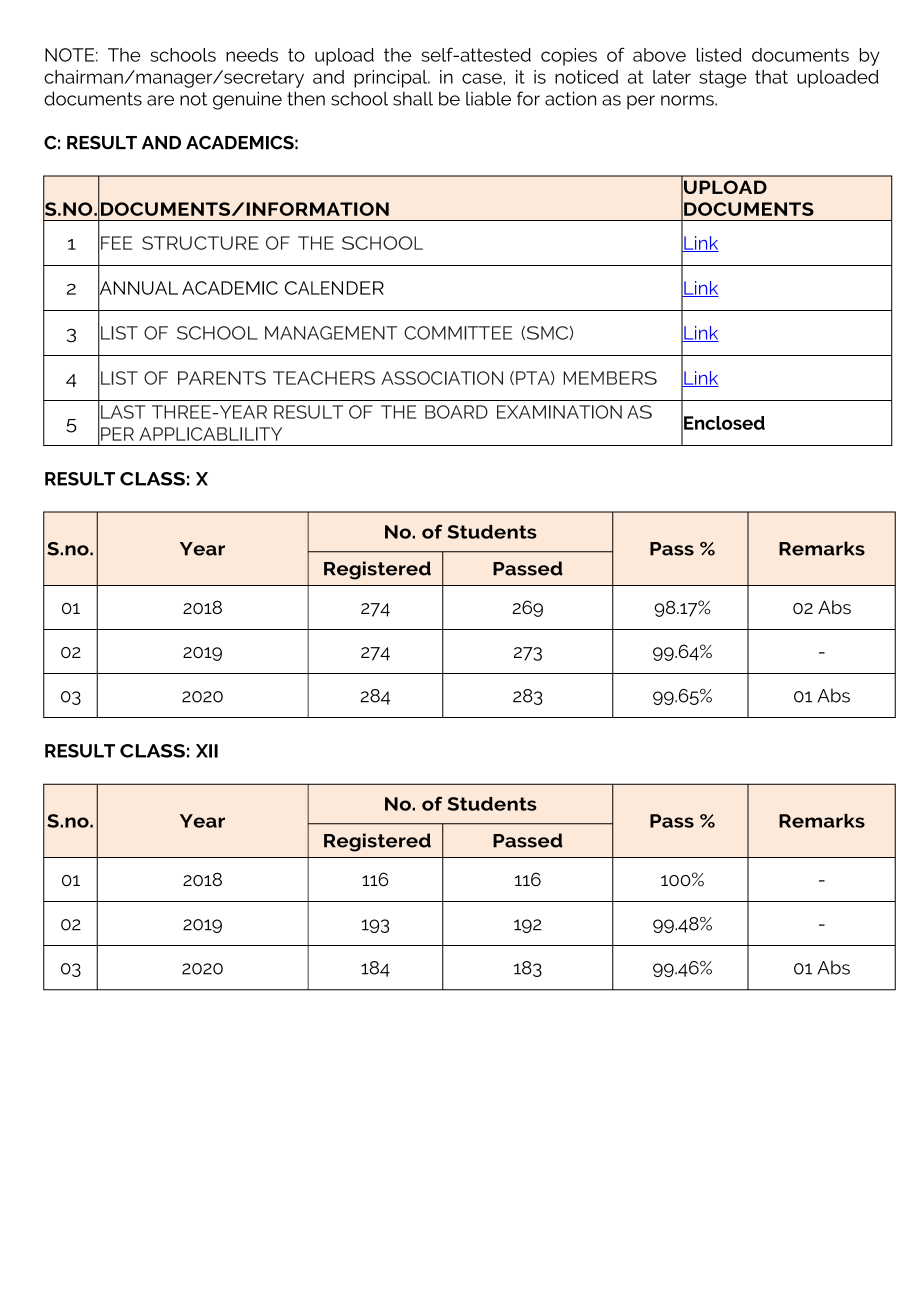 The height and width of the document is (1308, 924). What do you see at coordinates (672, 77) in the document?
I see `later` at bounding box center [672, 77].
